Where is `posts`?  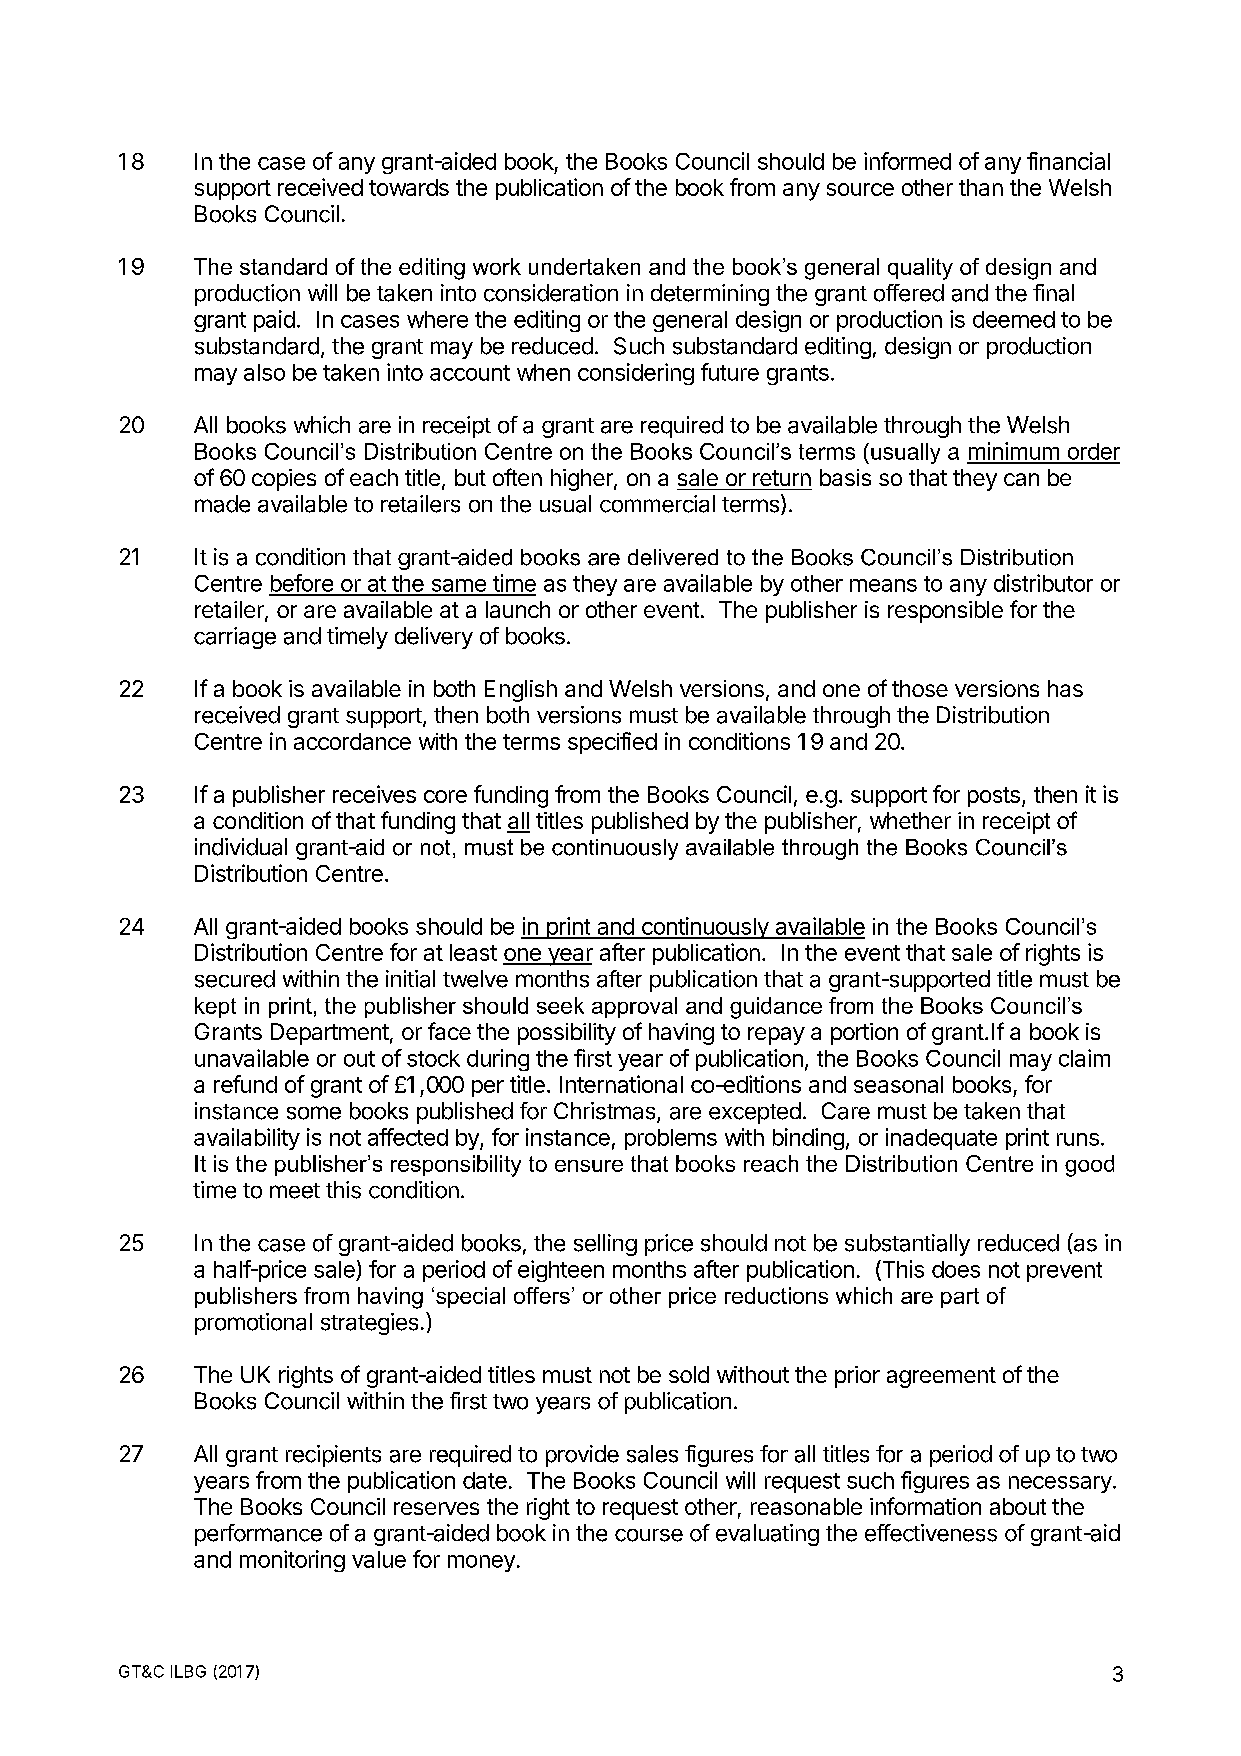 posts is located at coordinates (994, 797).
